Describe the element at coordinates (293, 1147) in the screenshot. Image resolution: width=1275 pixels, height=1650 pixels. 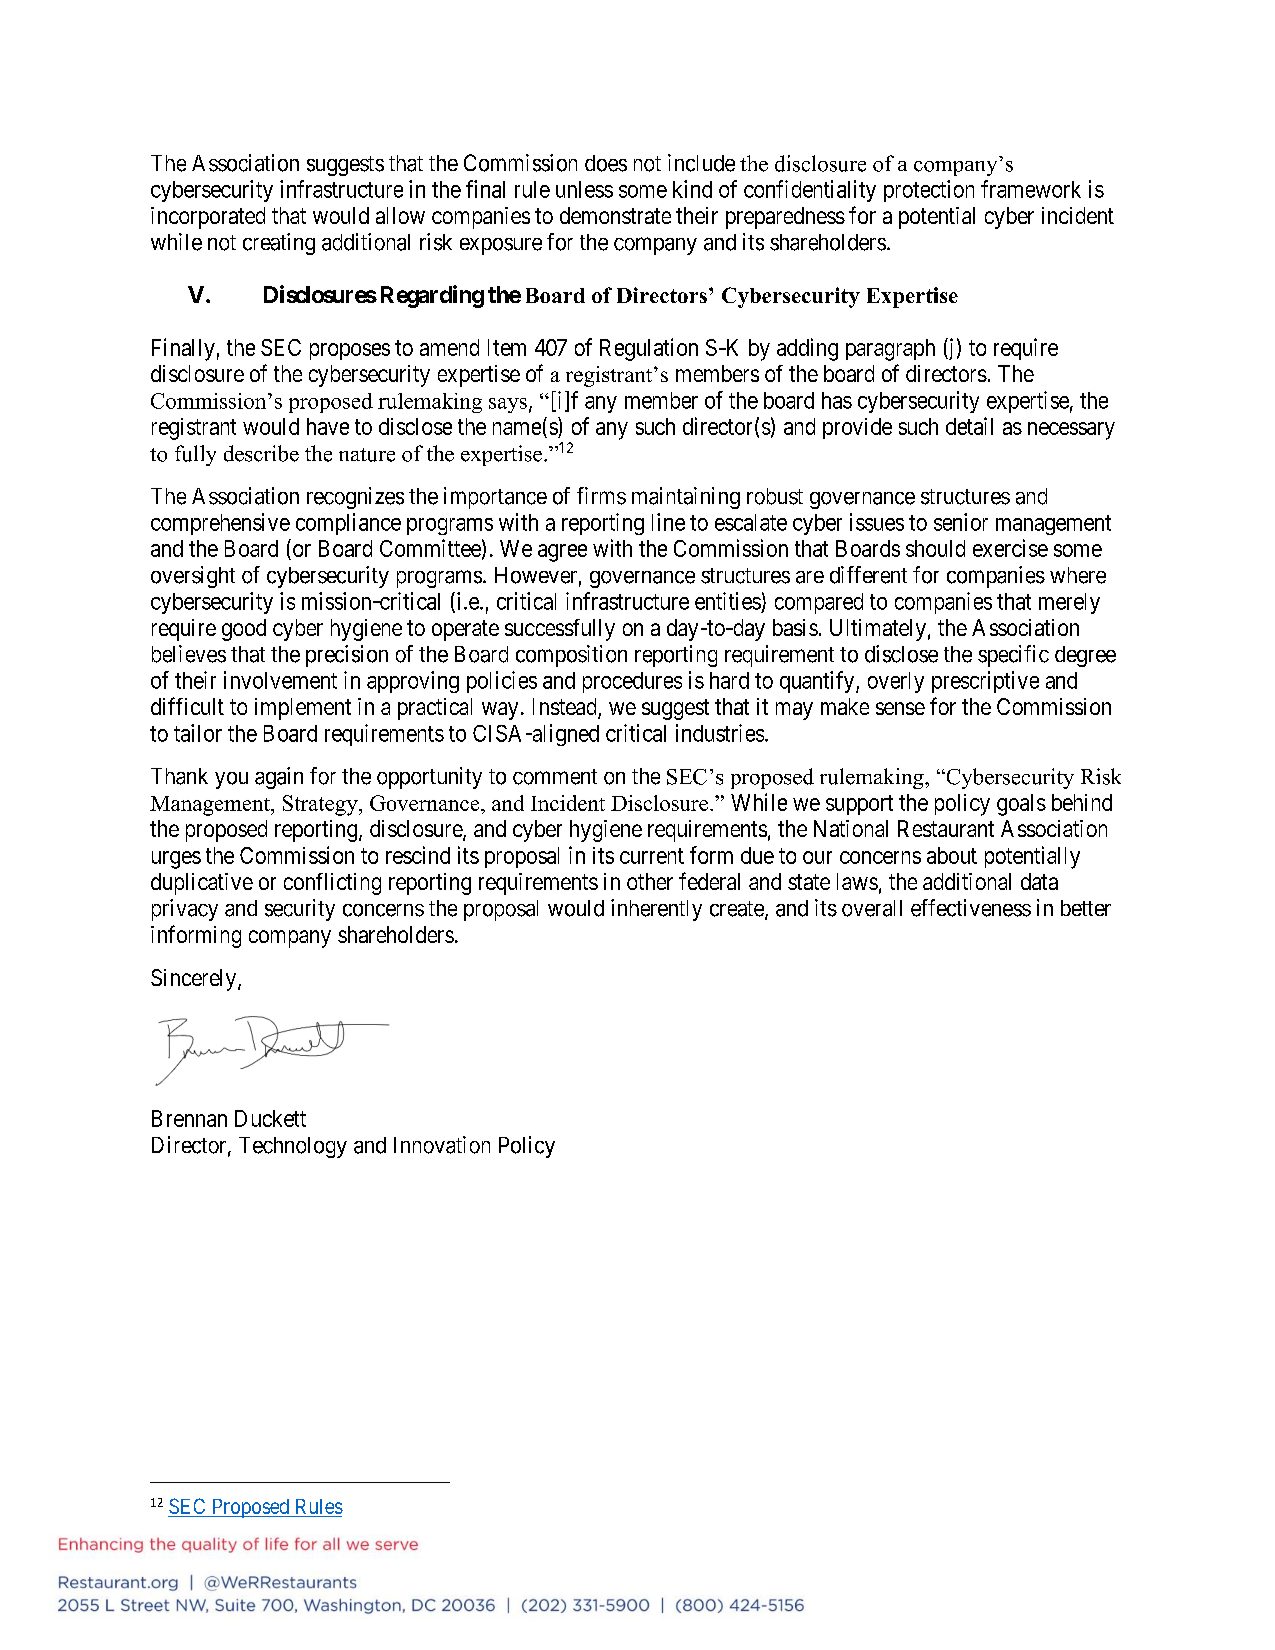
I see `Technology` at that location.
